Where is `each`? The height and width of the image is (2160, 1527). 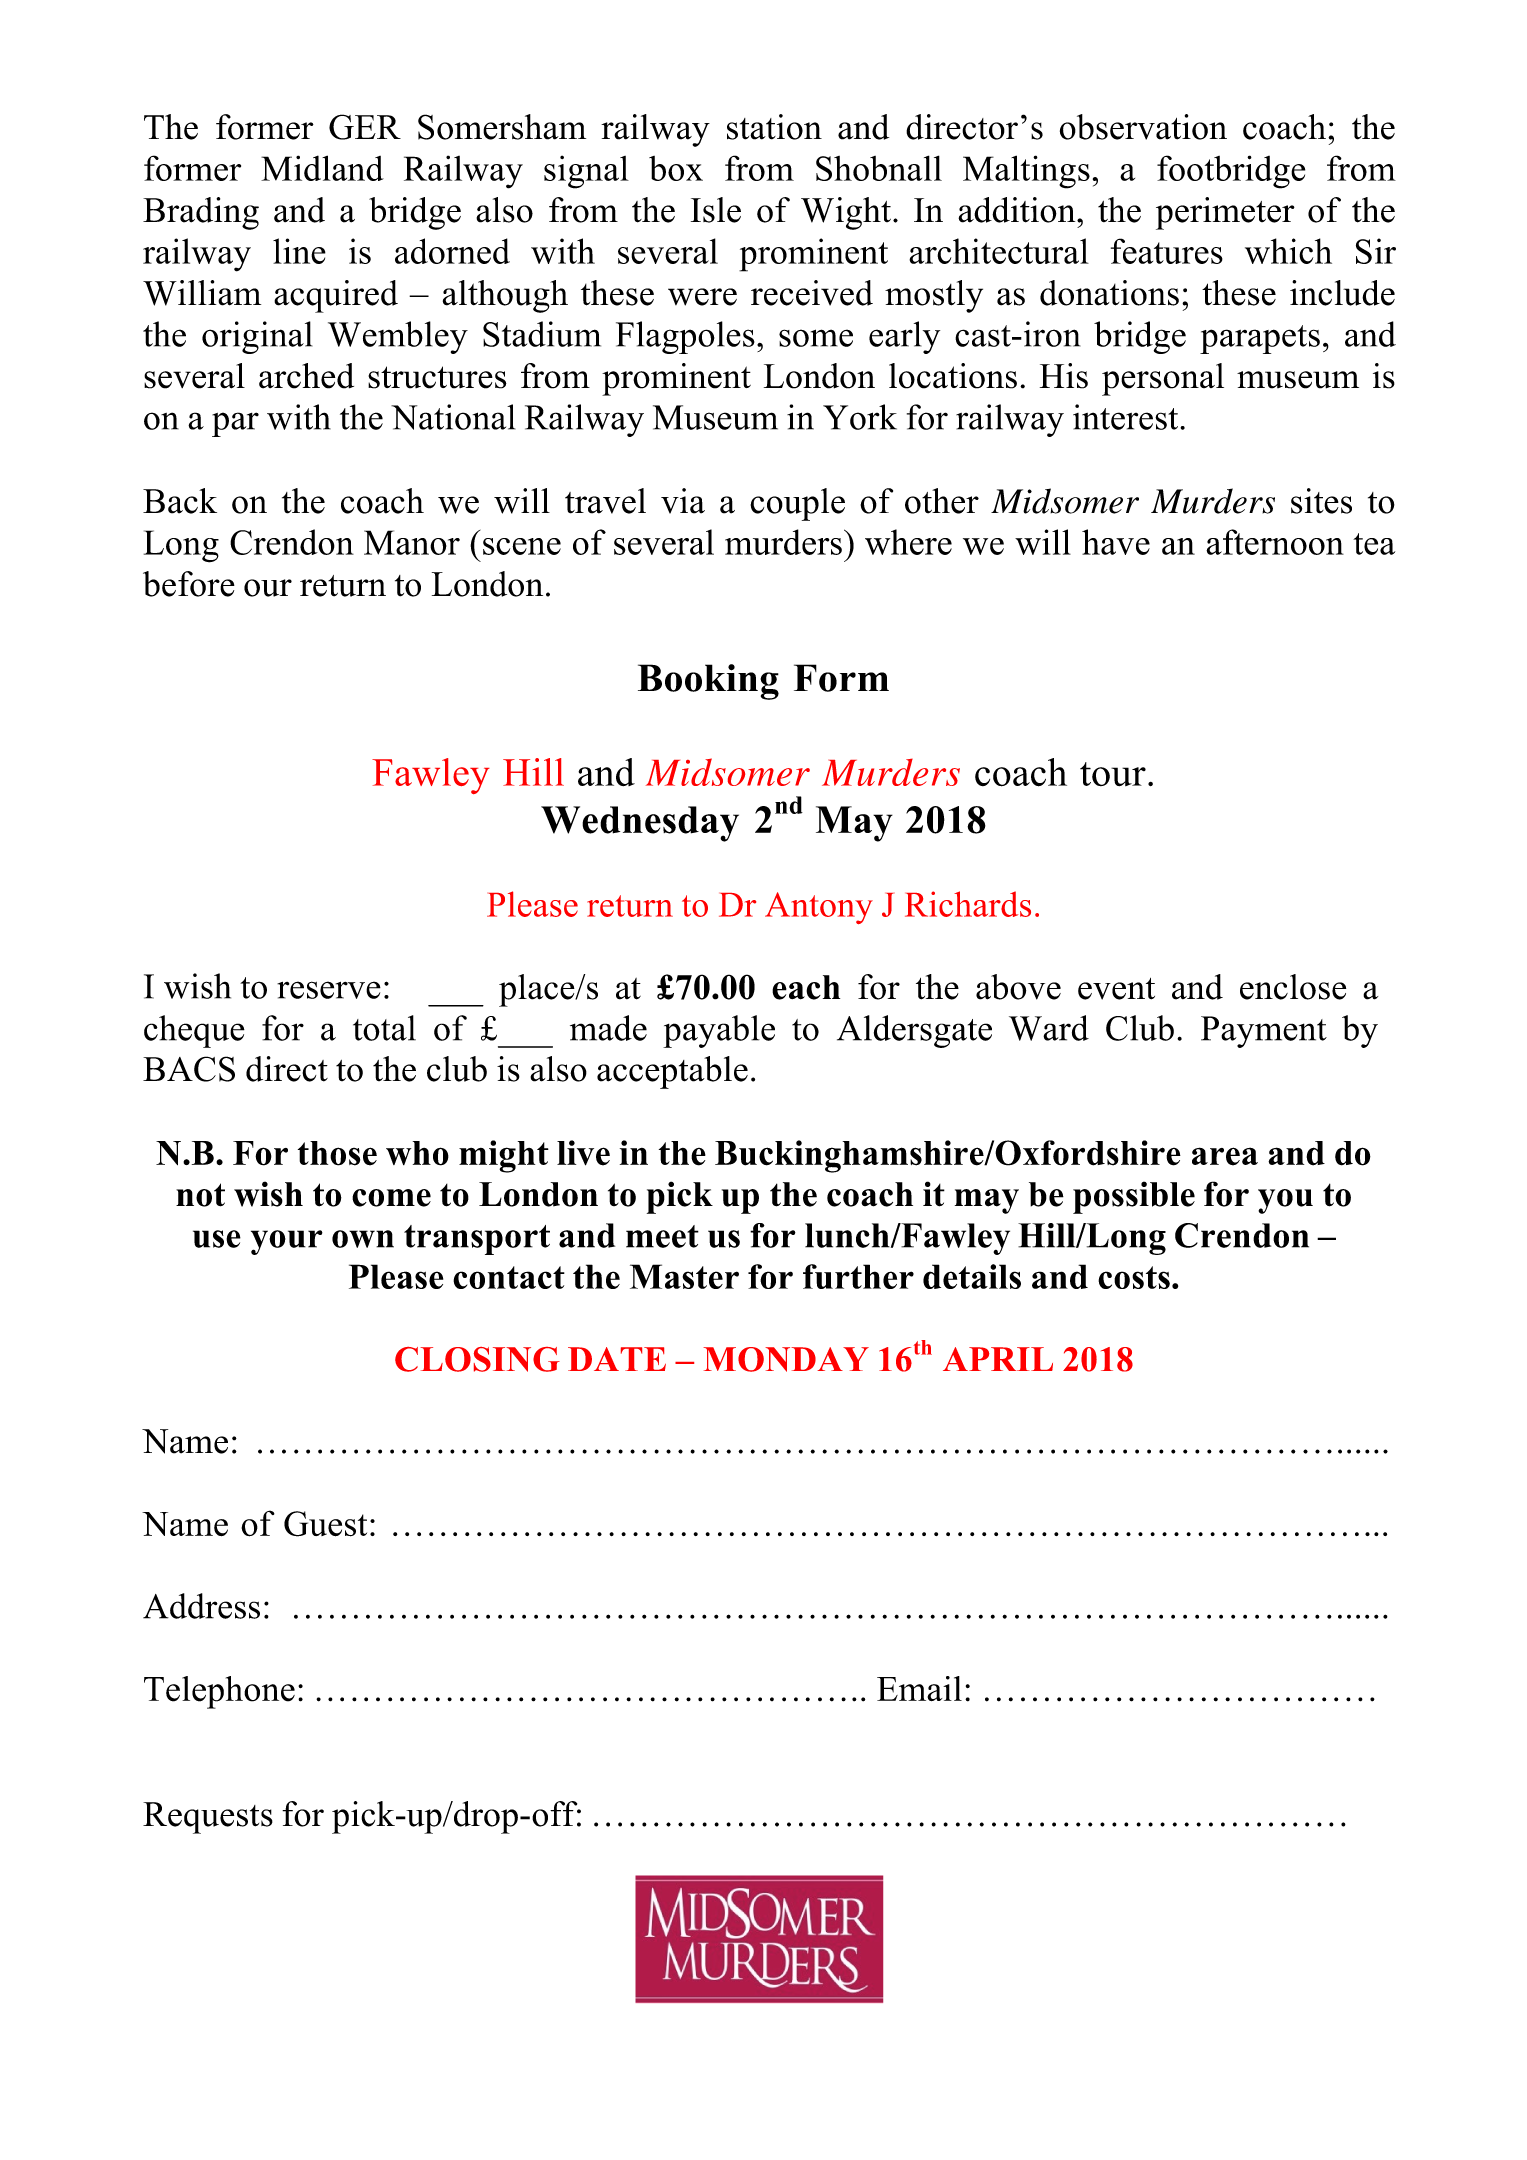
each is located at coordinates (806, 987).
